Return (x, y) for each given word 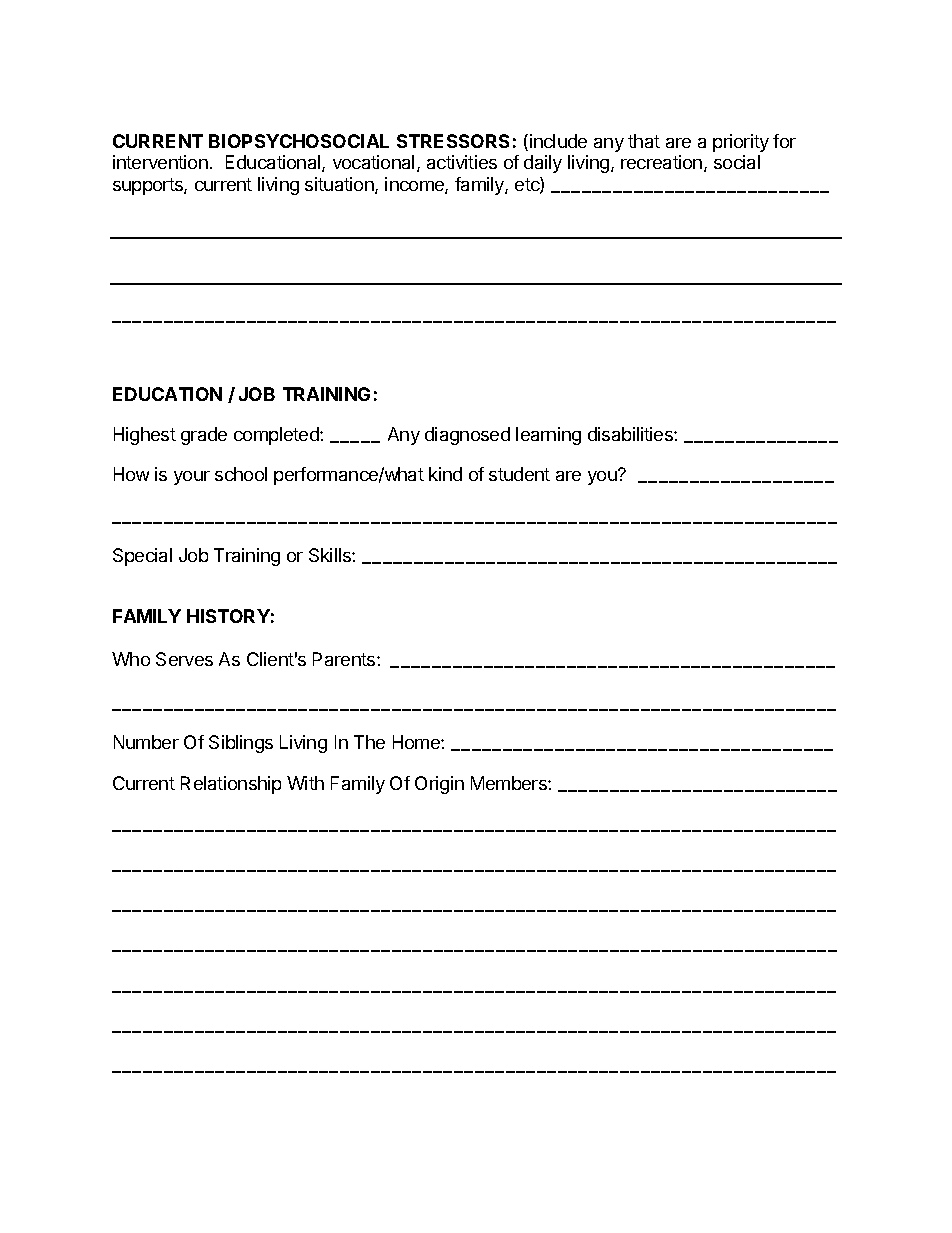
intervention (160, 162)
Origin (439, 785)
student (519, 474)
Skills (331, 555)
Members (510, 783)
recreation (661, 162)
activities (462, 162)
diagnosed (467, 436)
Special (142, 557)
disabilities (631, 434)
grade (204, 436)
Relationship (231, 785)
